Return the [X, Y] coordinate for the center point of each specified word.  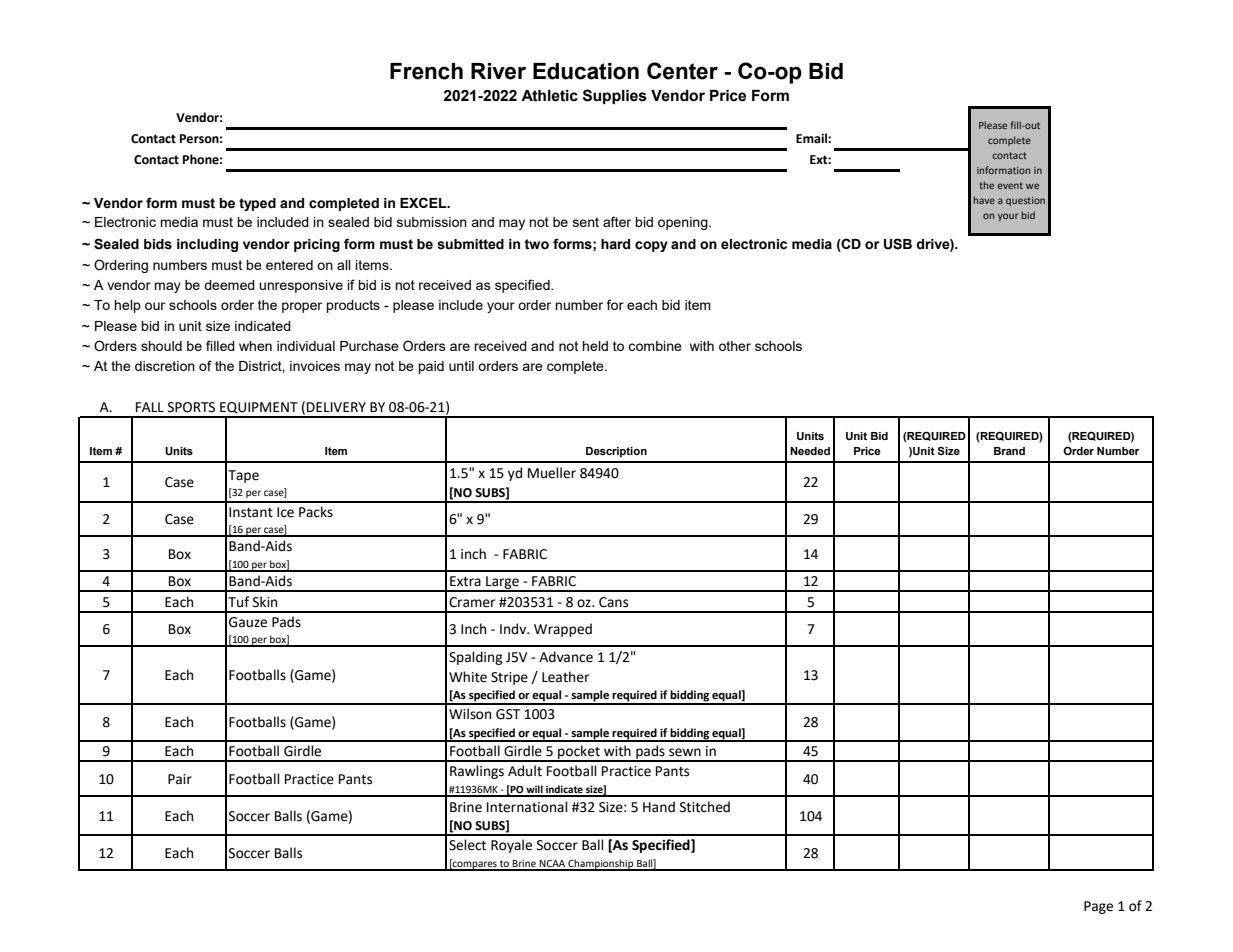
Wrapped [563, 630]
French [426, 71]
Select [467, 845]
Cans [613, 602]
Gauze [248, 622]
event [1010, 185]
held [595, 346]
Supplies [615, 96]
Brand [1009, 451]
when [255, 346]
